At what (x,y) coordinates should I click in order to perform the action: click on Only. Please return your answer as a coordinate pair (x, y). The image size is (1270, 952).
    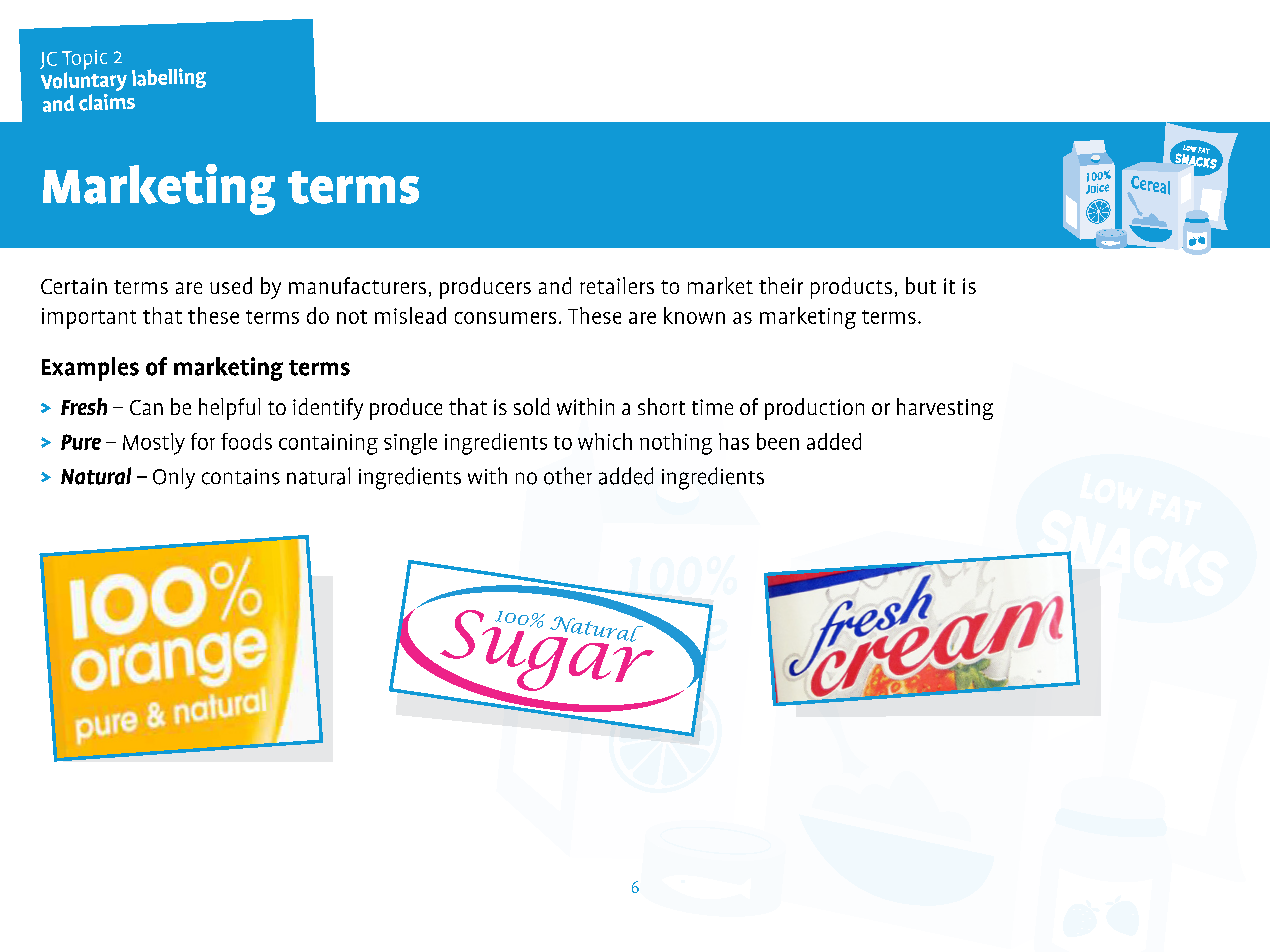
    Looking at the image, I should click on (174, 478).
